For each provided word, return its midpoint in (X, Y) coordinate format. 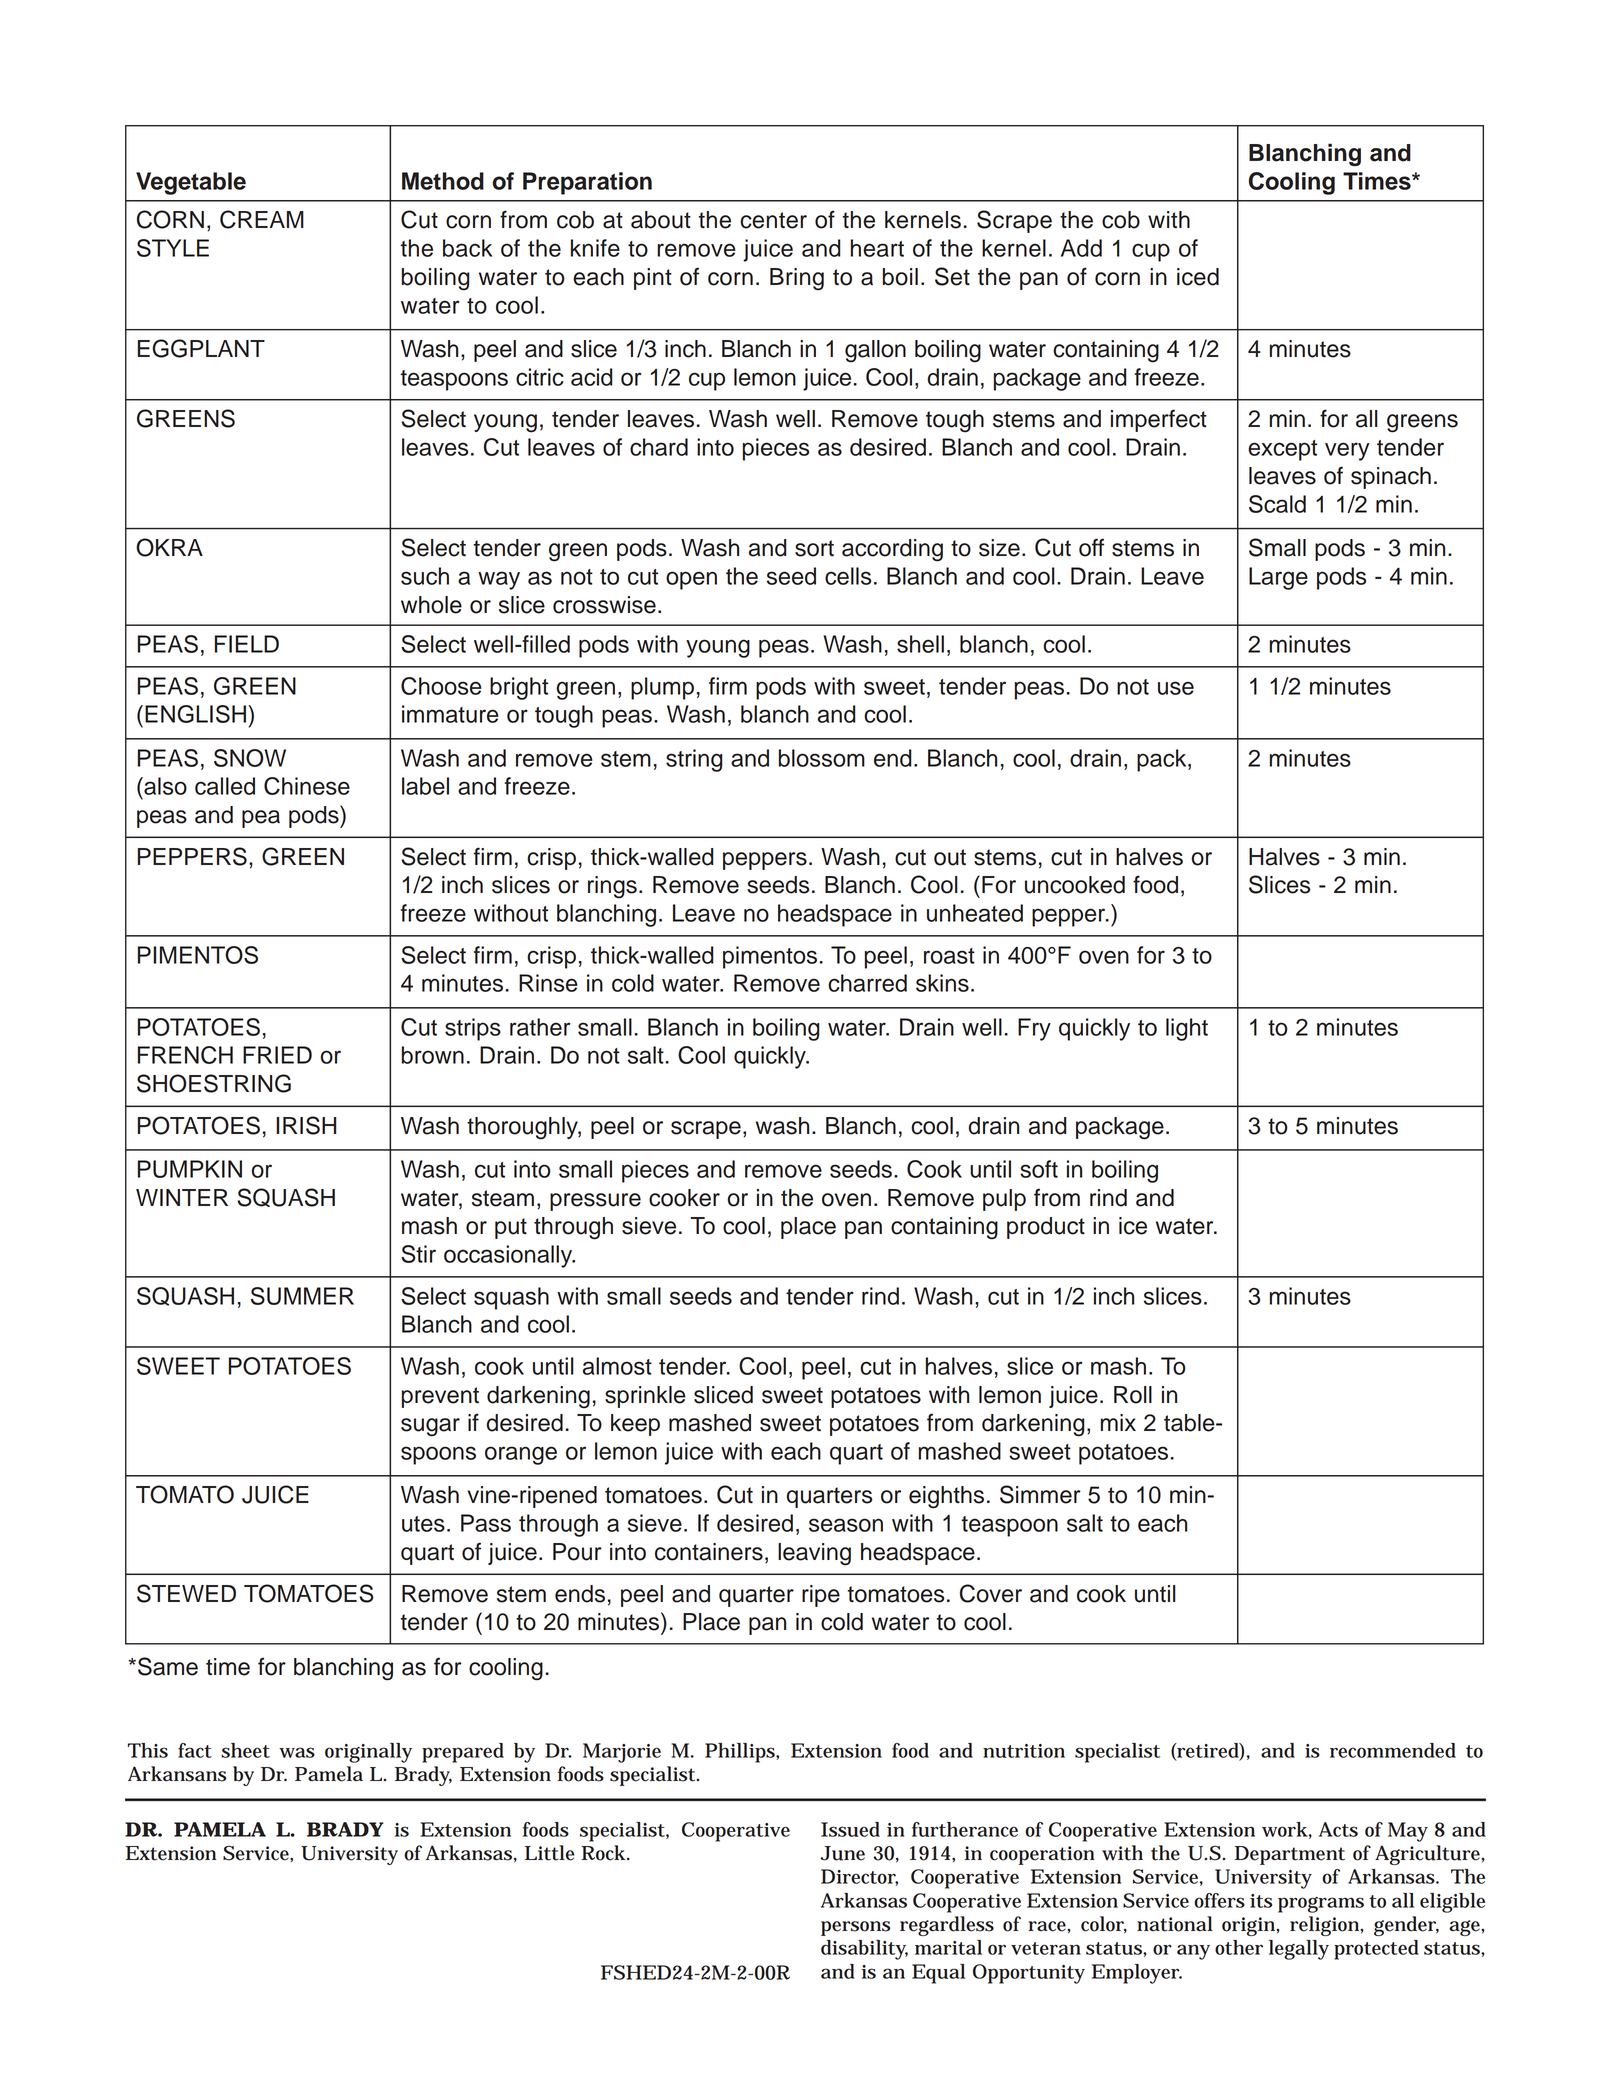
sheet (245, 1750)
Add (1081, 248)
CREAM (262, 219)
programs (1321, 1905)
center (773, 220)
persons (855, 1928)
